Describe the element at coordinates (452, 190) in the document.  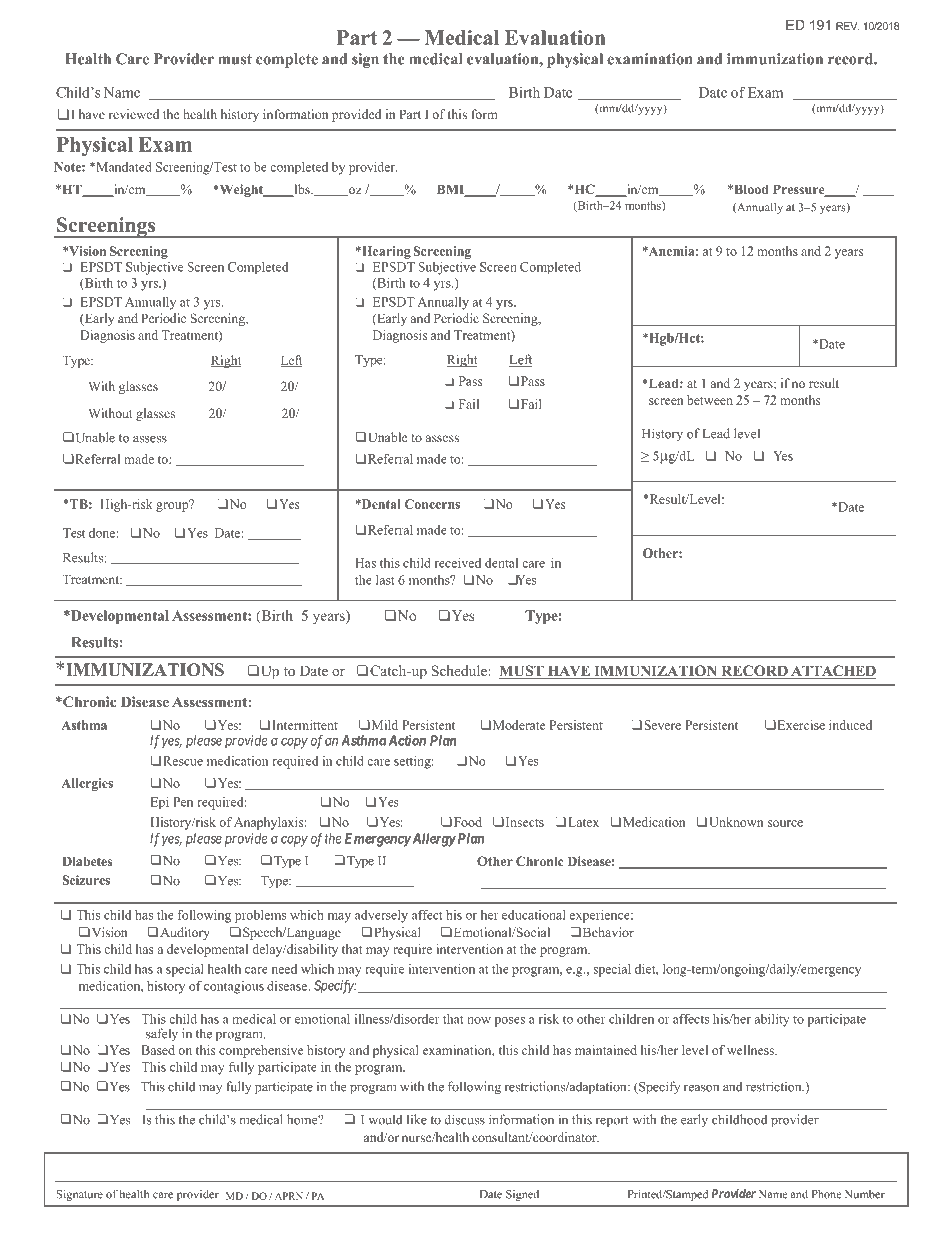
I see `BMI` at that location.
